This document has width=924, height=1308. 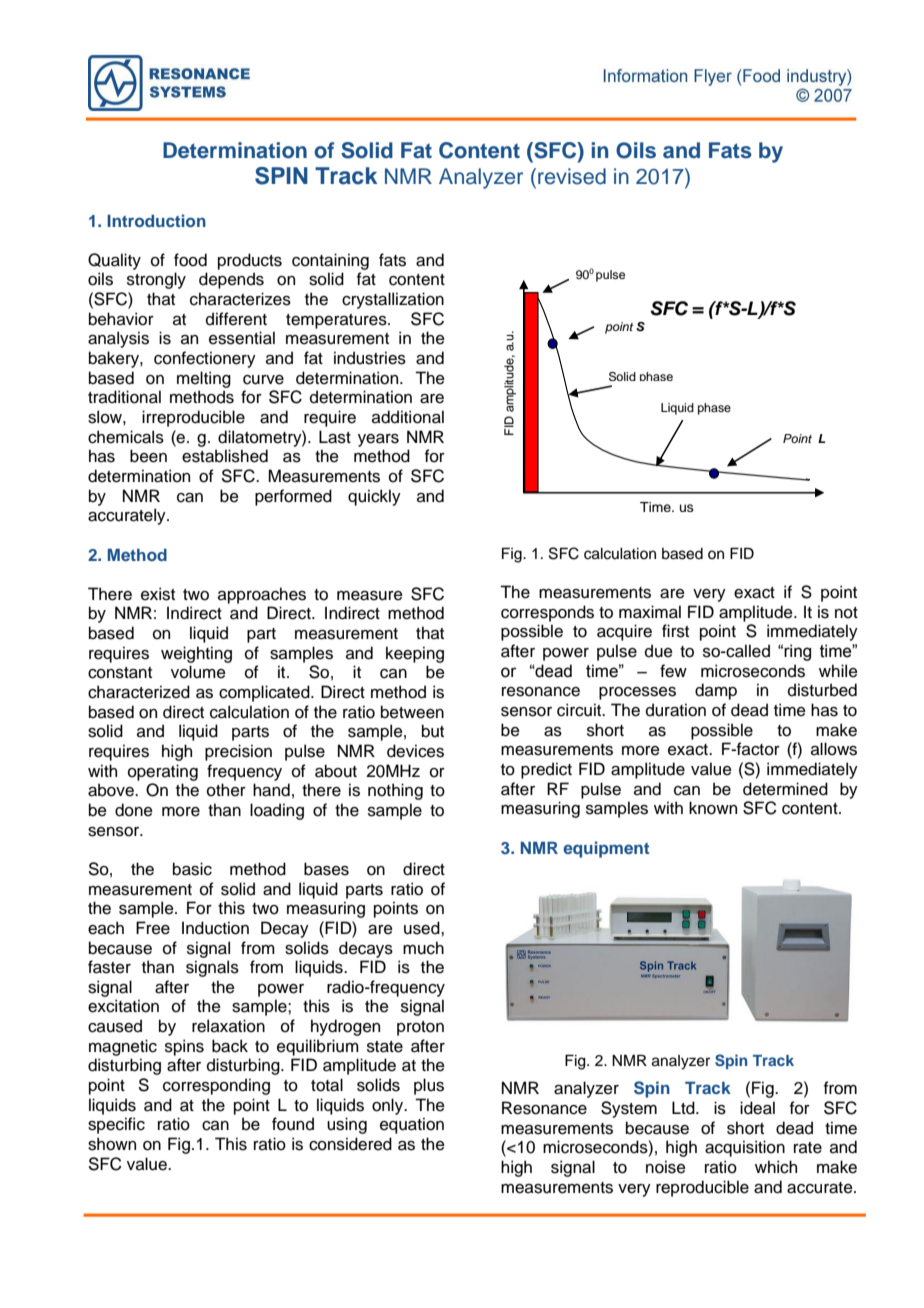 What do you see at coordinates (215, 928) in the document?
I see `Induction` at bounding box center [215, 928].
